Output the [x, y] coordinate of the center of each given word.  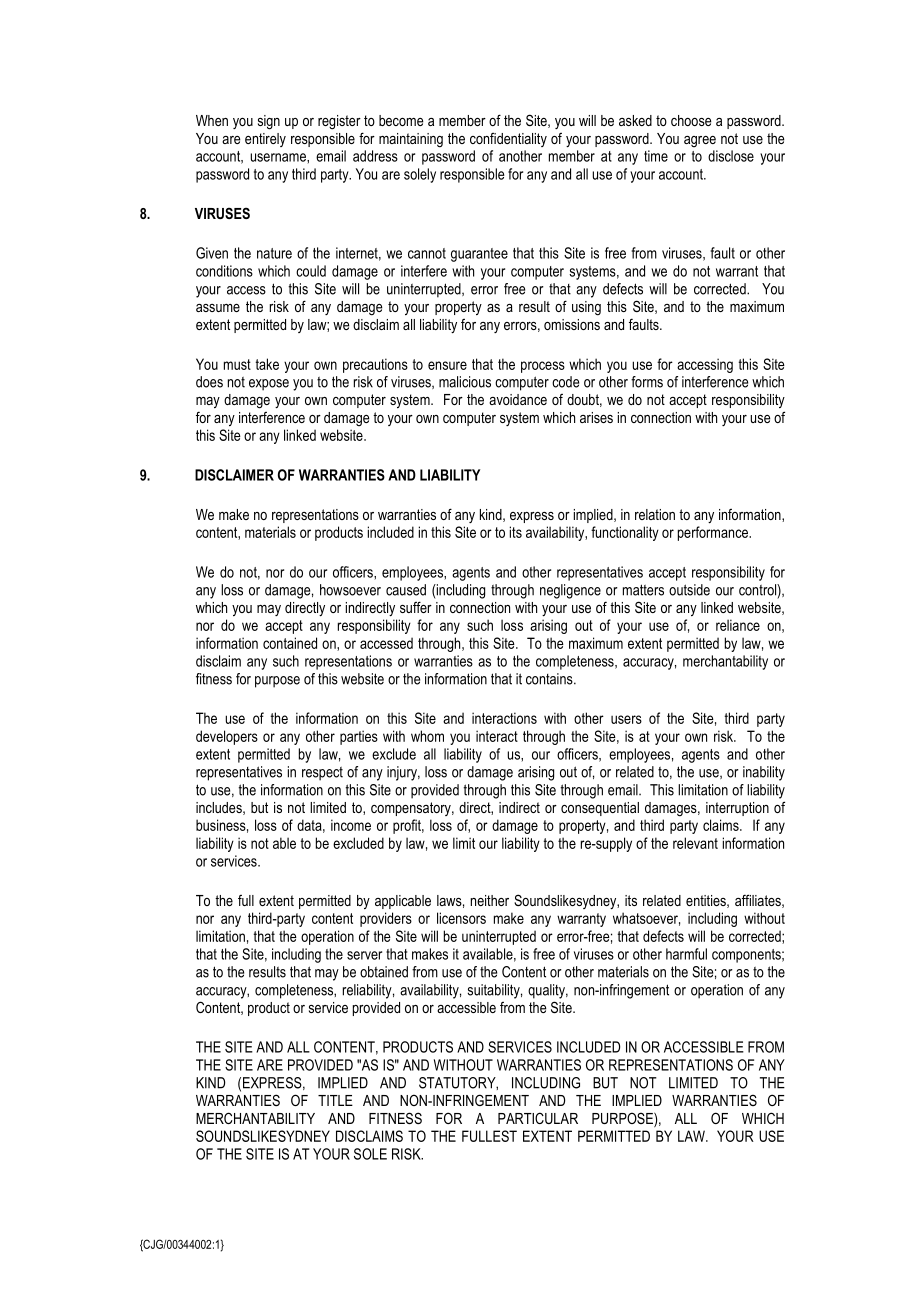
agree [700, 141]
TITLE [335, 1100]
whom [427, 736]
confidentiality [508, 140]
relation [655, 514]
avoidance [518, 399]
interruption [737, 809]
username [279, 157]
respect [322, 774]
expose [269, 385]
